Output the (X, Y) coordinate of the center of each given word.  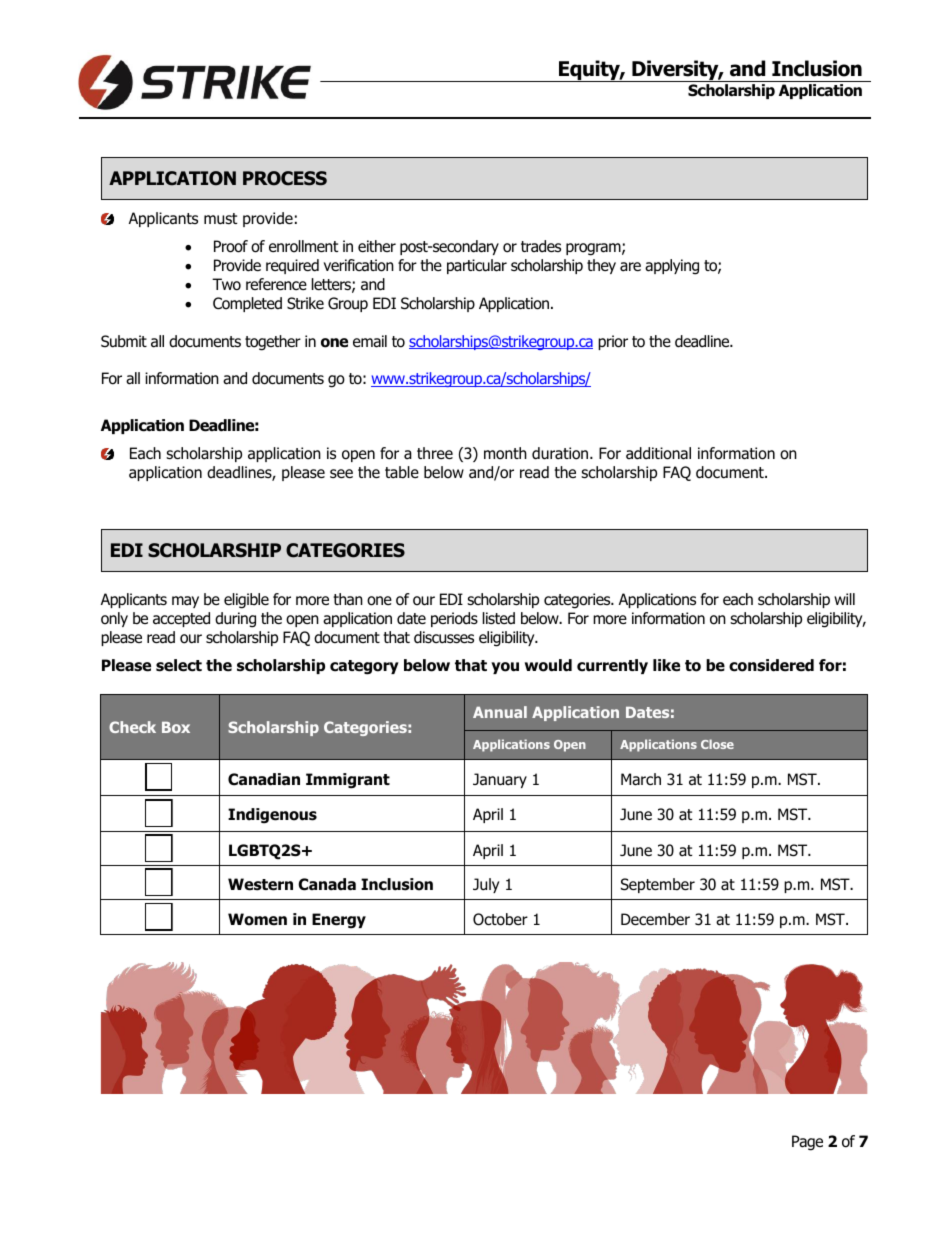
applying (672, 267)
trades (541, 246)
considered (771, 665)
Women (257, 919)
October (500, 919)
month (505, 453)
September (658, 885)
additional (658, 453)
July (486, 885)
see (341, 473)
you (505, 668)
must (220, 219)
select (179, 665)
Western (260, 884)
